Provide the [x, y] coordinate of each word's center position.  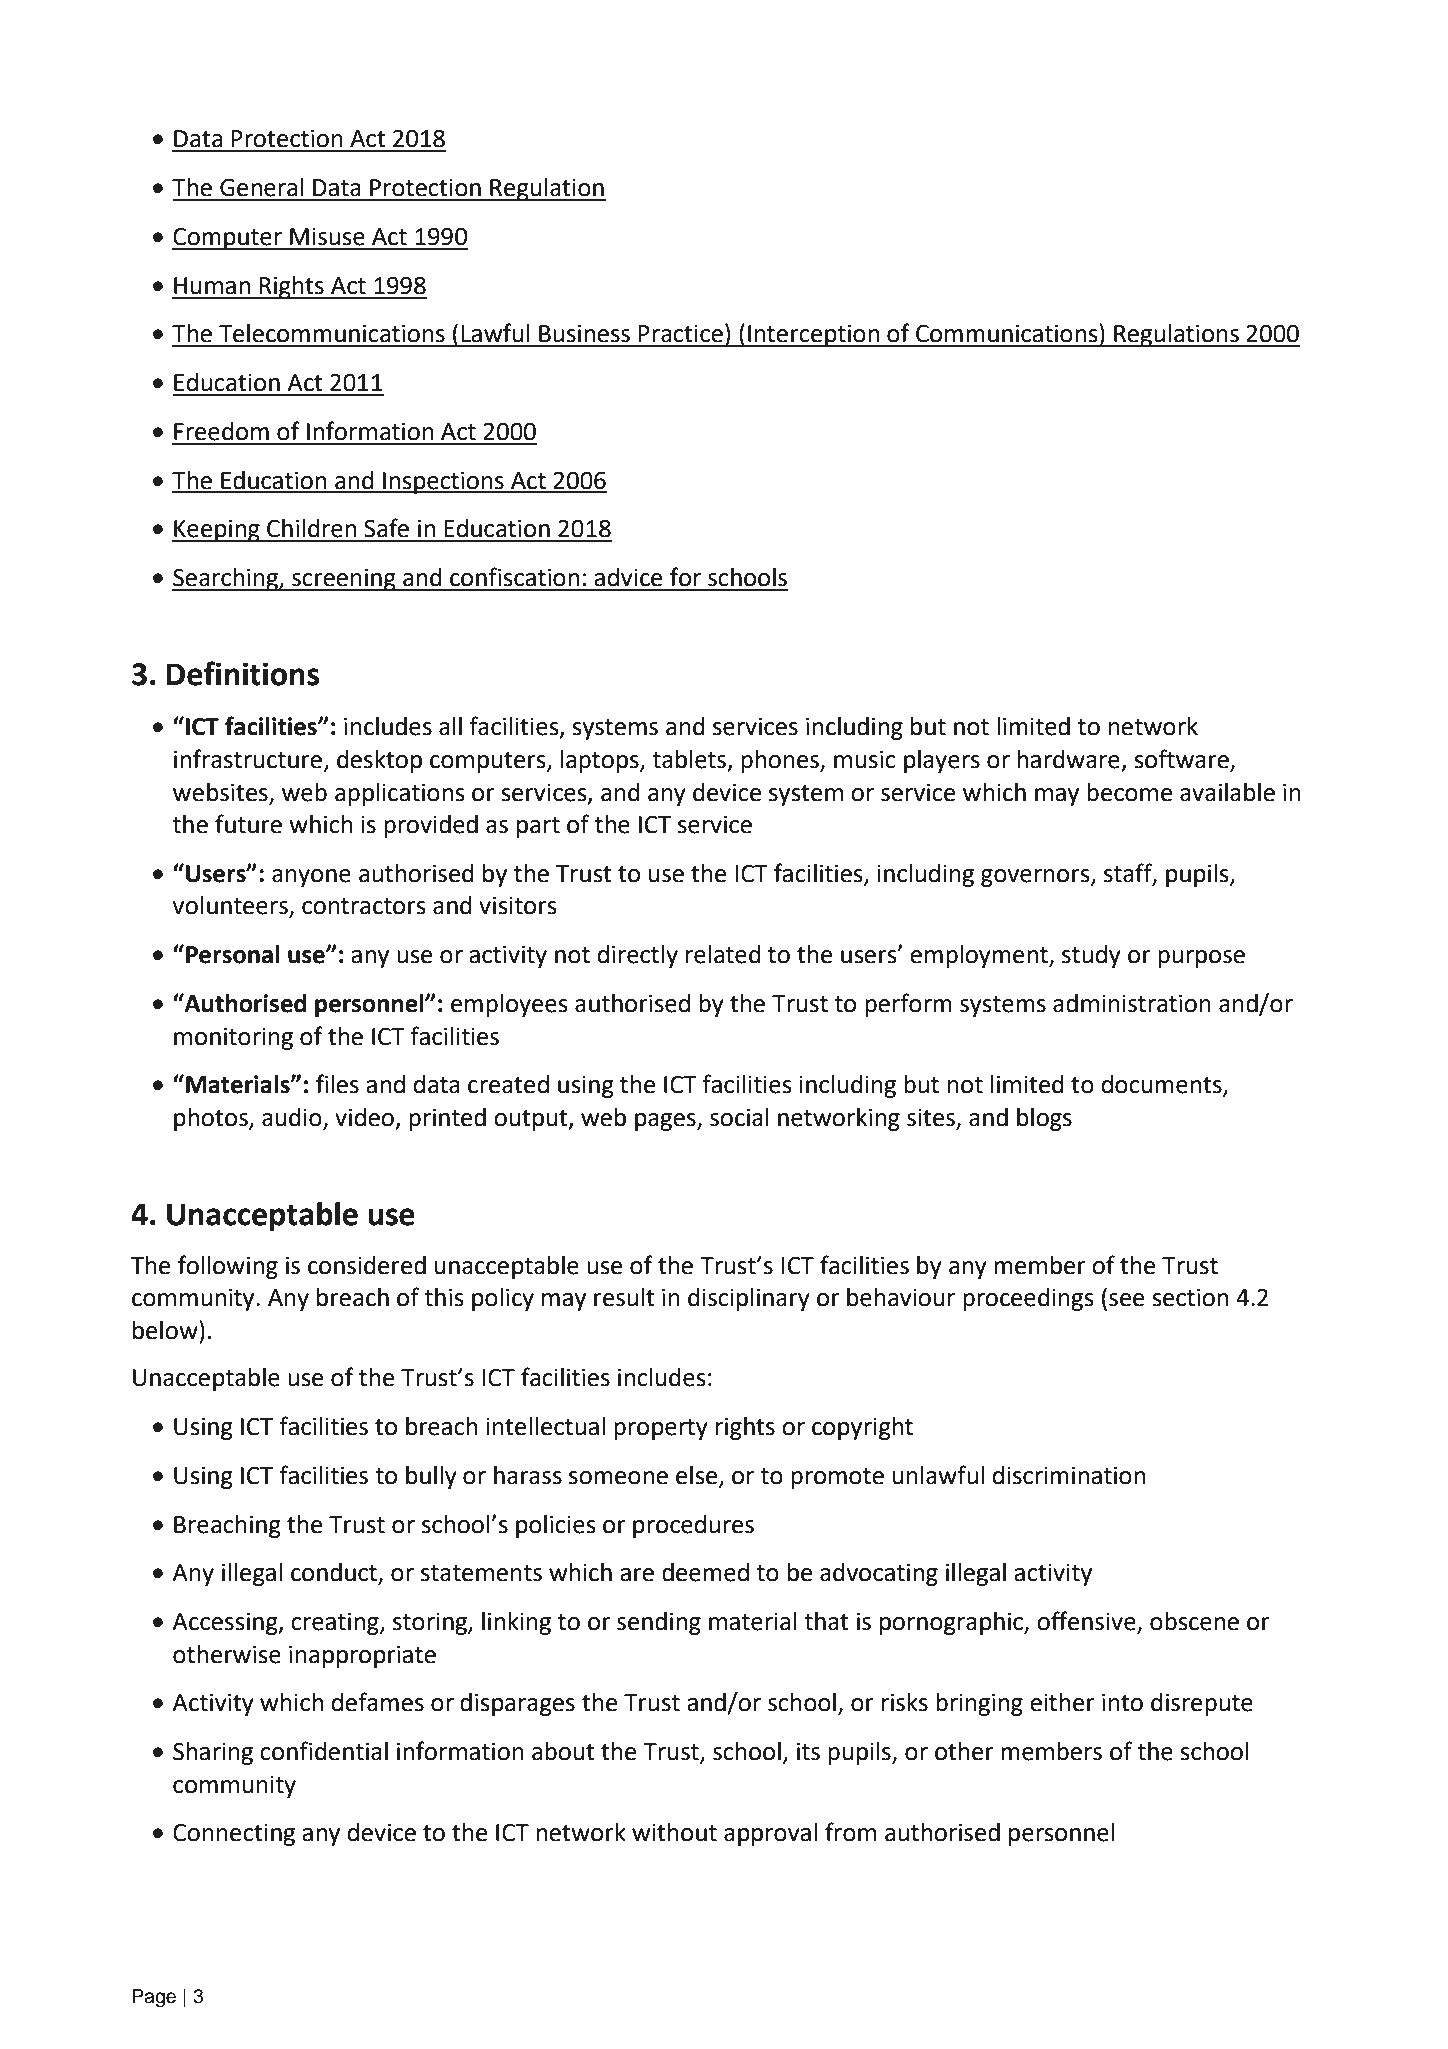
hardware [1068, 759]
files [337, 1084]
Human [212, 286]
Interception [813, 335]
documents [1163, 1085]
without [674, 1832]
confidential [324, 1751]
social [739, 1117]
